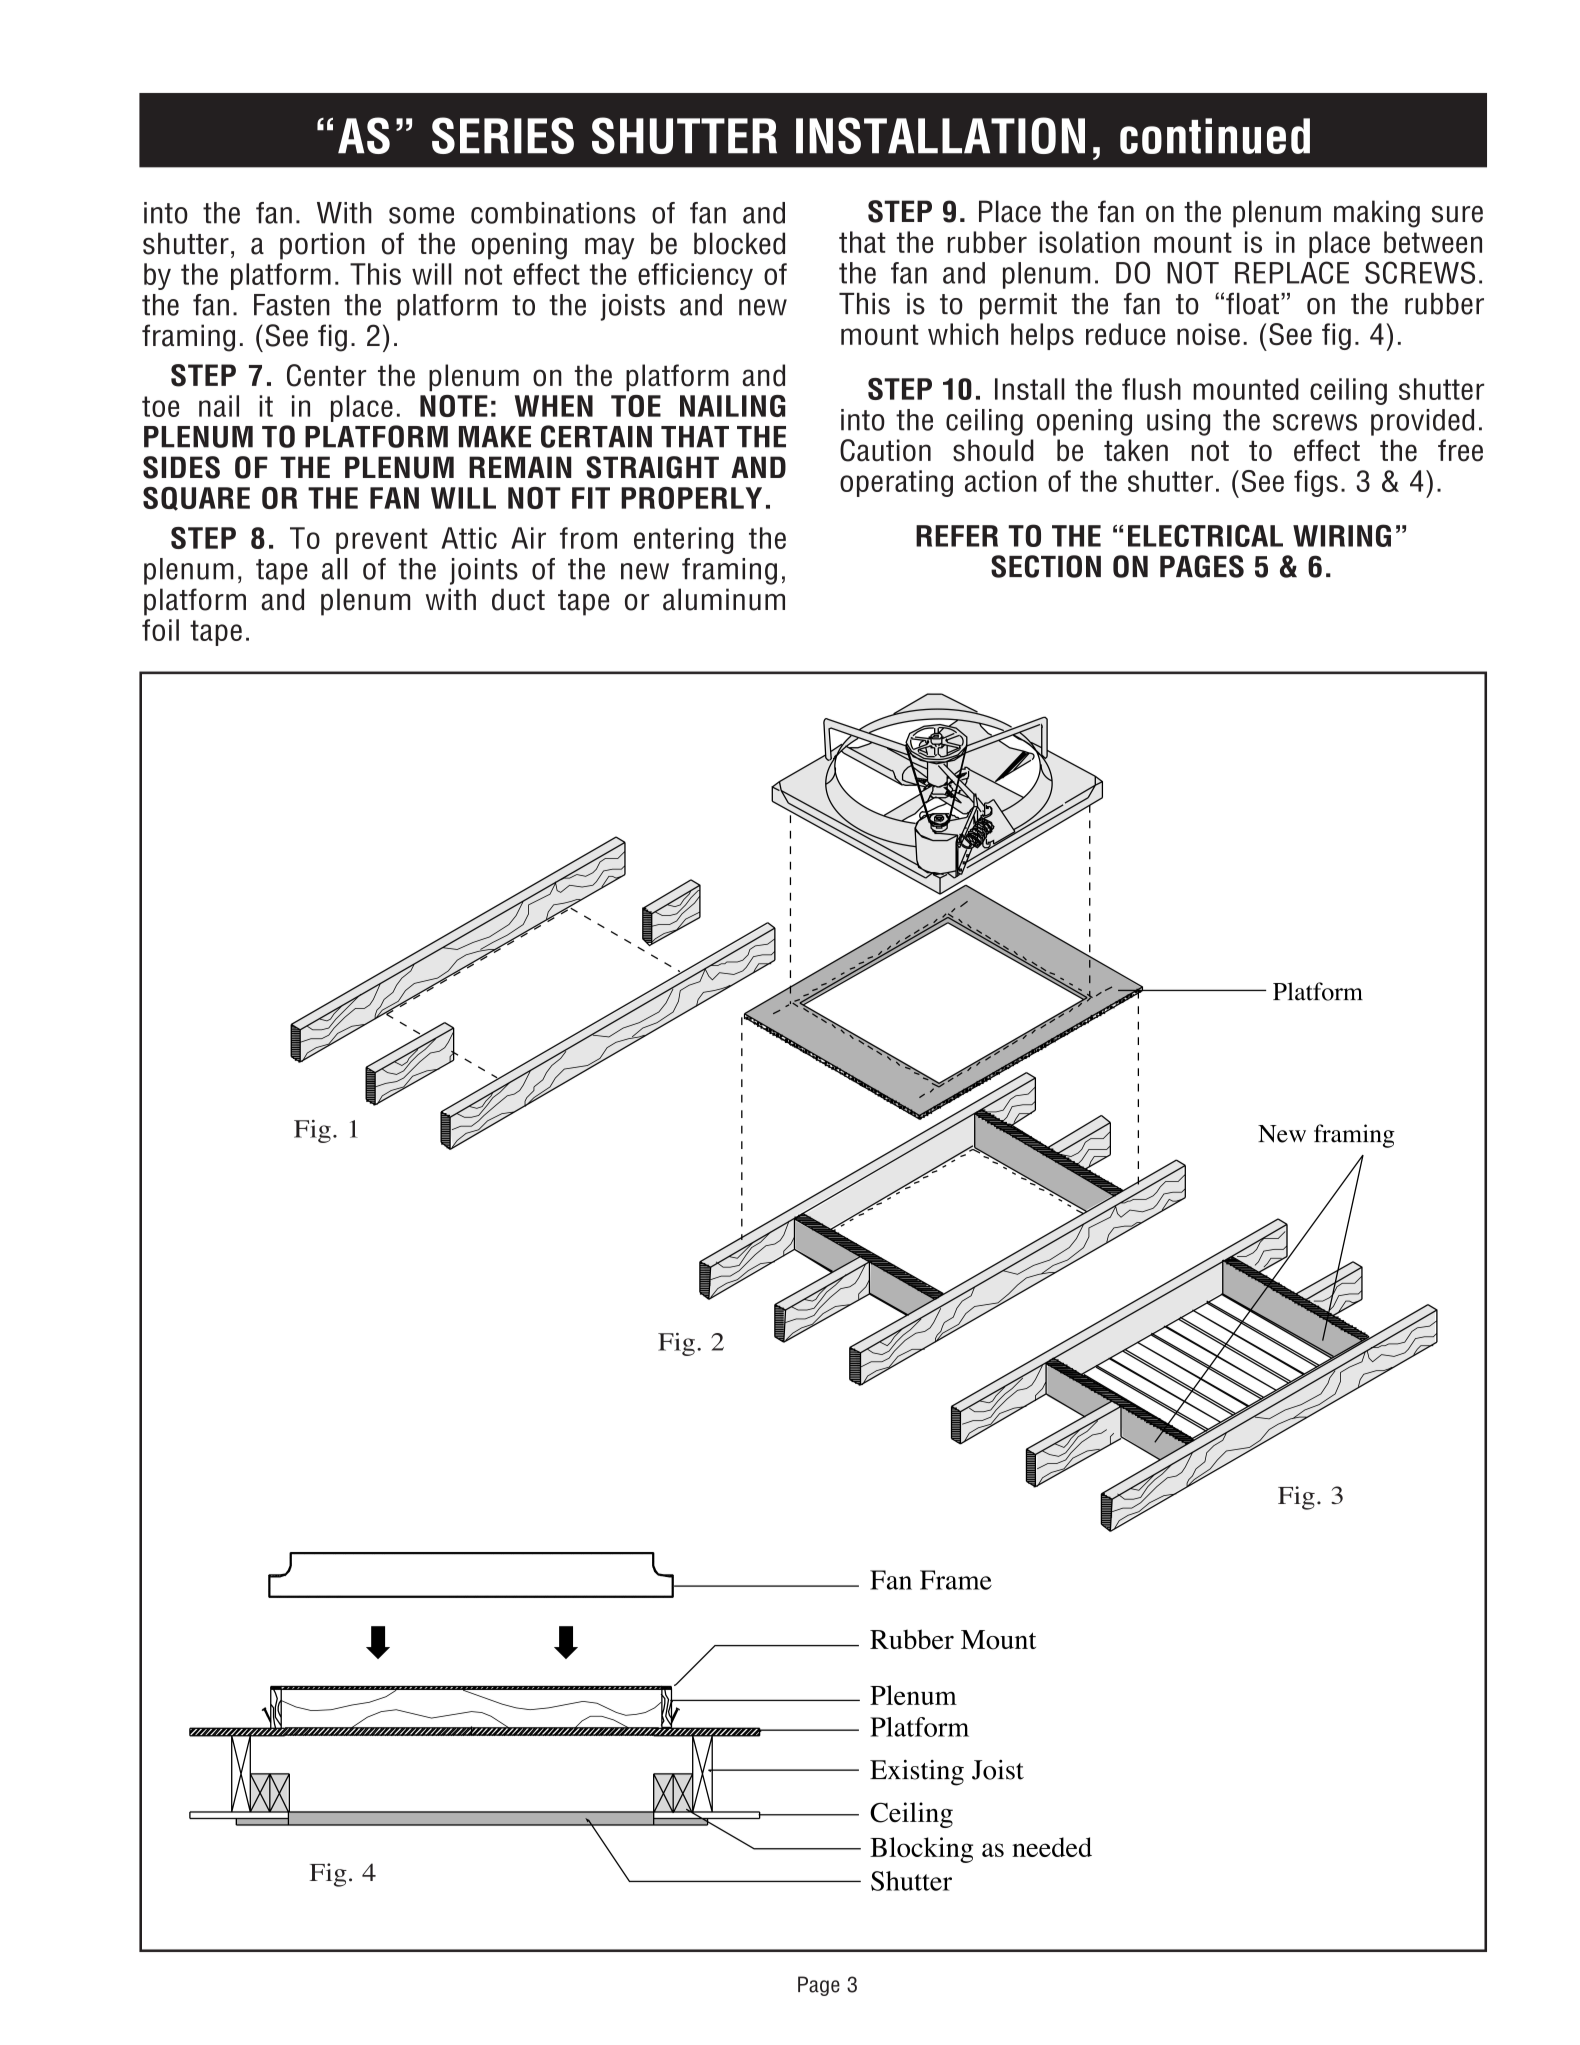  I want to click on blocked, so click(739, 243).
